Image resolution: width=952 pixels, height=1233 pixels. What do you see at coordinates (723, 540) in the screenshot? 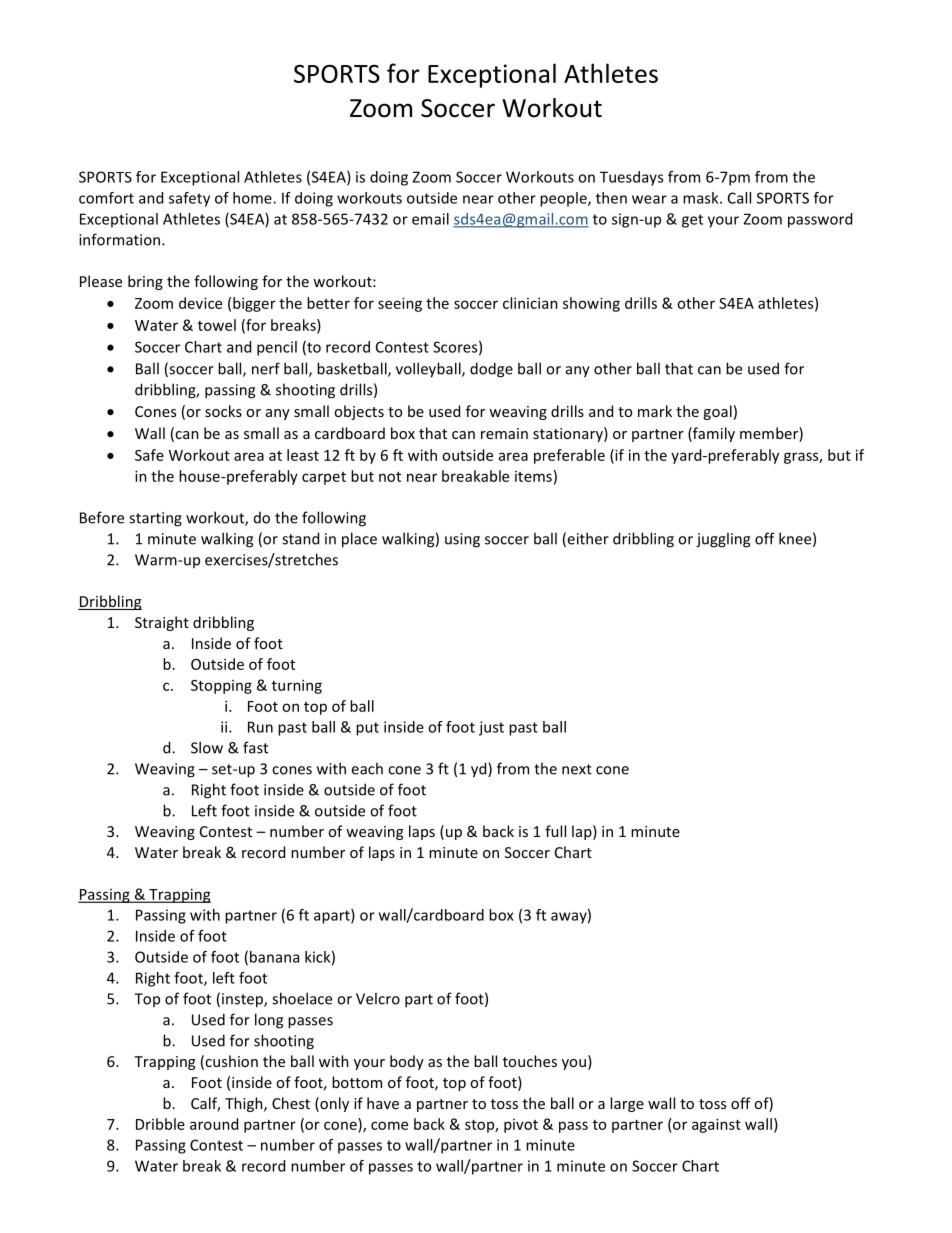
I see `juggling` at bounding box center [723, 540].
